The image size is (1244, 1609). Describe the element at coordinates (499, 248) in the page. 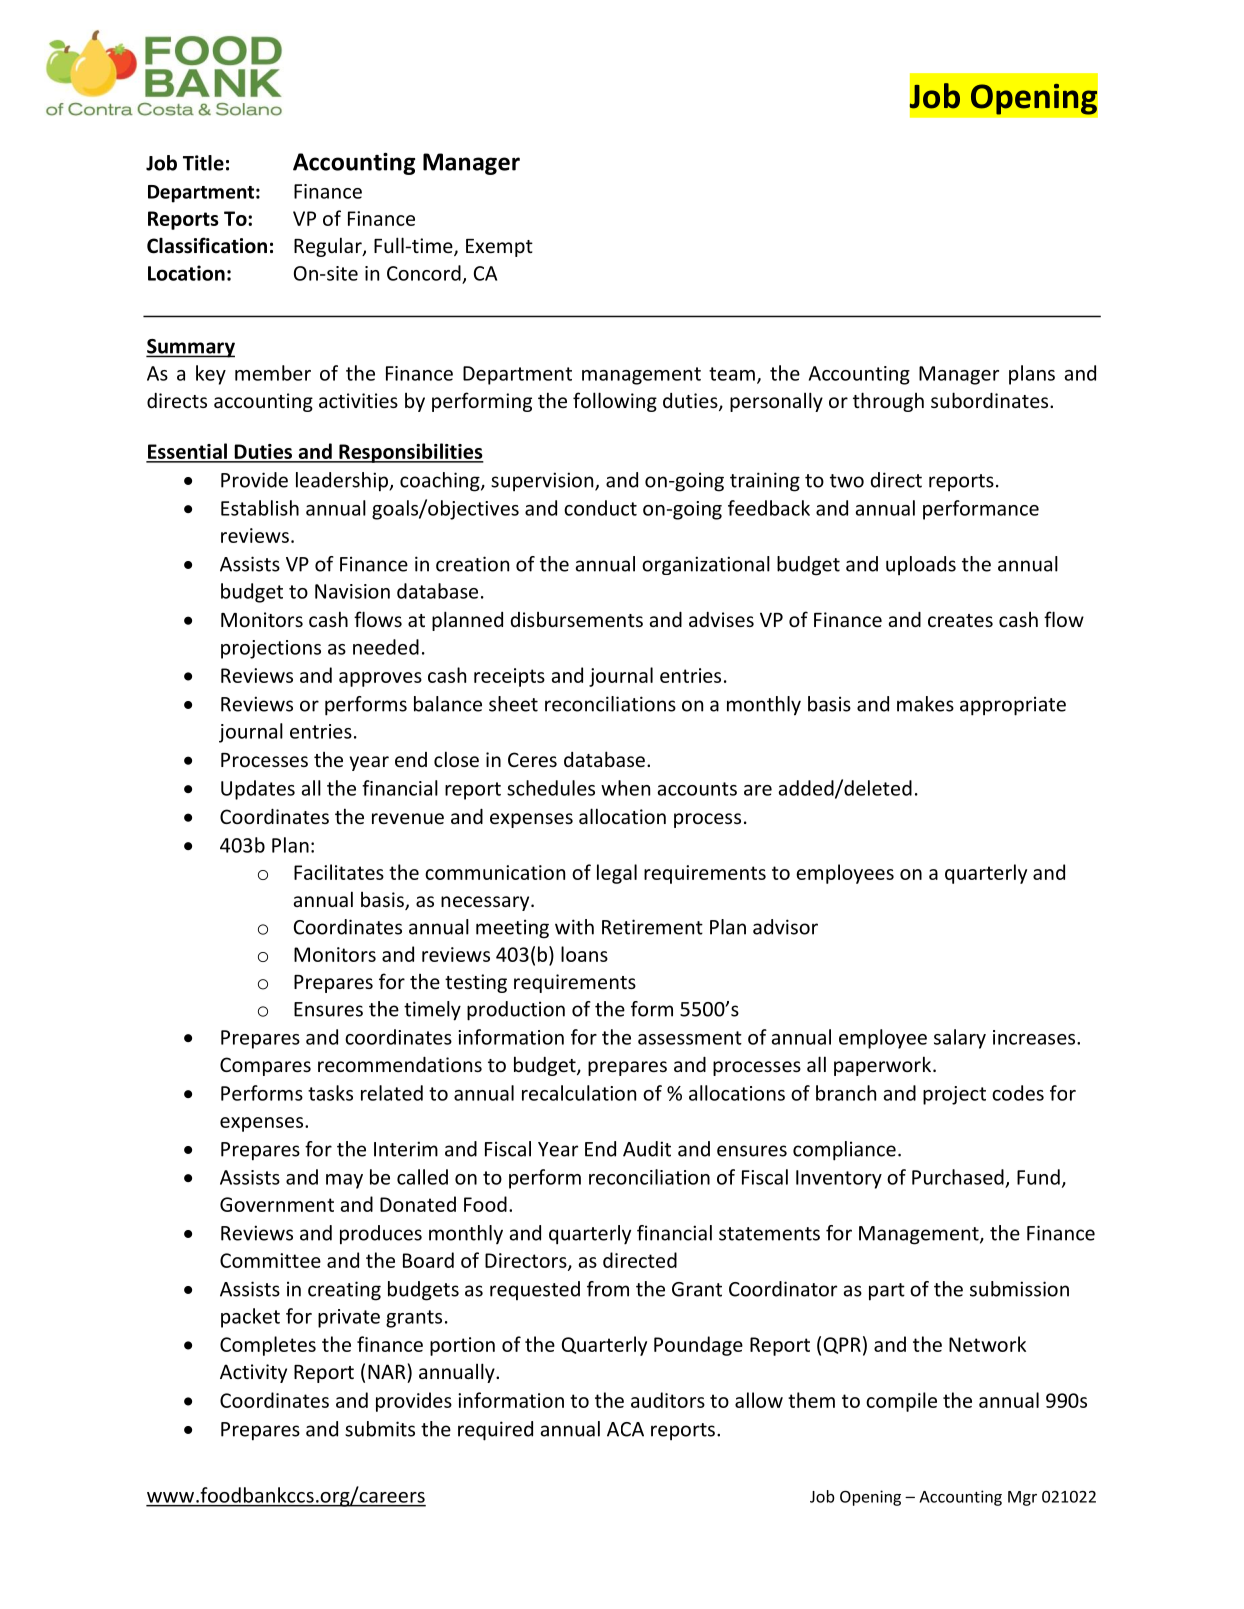

I see `Exempt` at that location.
